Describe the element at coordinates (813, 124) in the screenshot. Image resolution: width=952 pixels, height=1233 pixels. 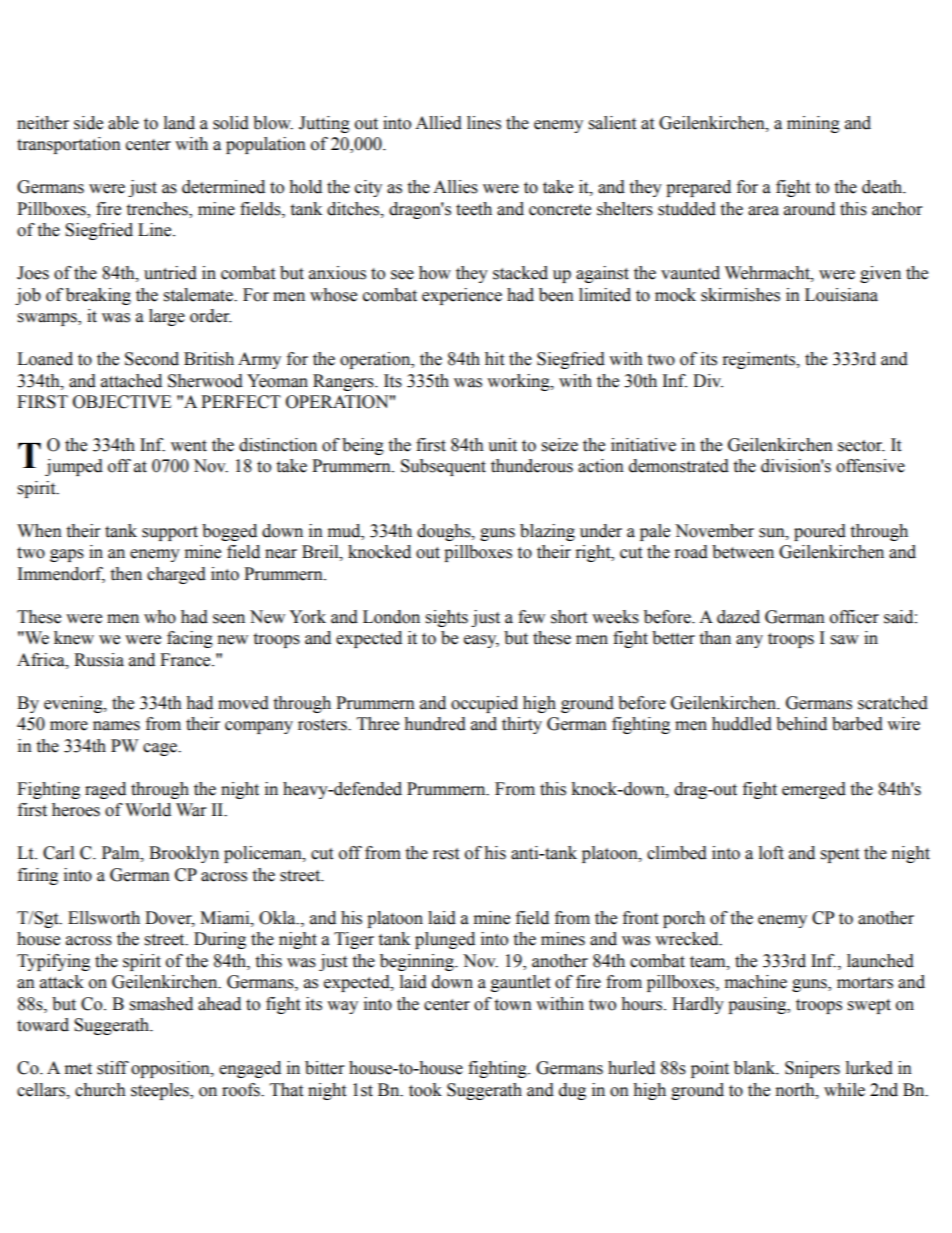
I see `mining` at that location.
